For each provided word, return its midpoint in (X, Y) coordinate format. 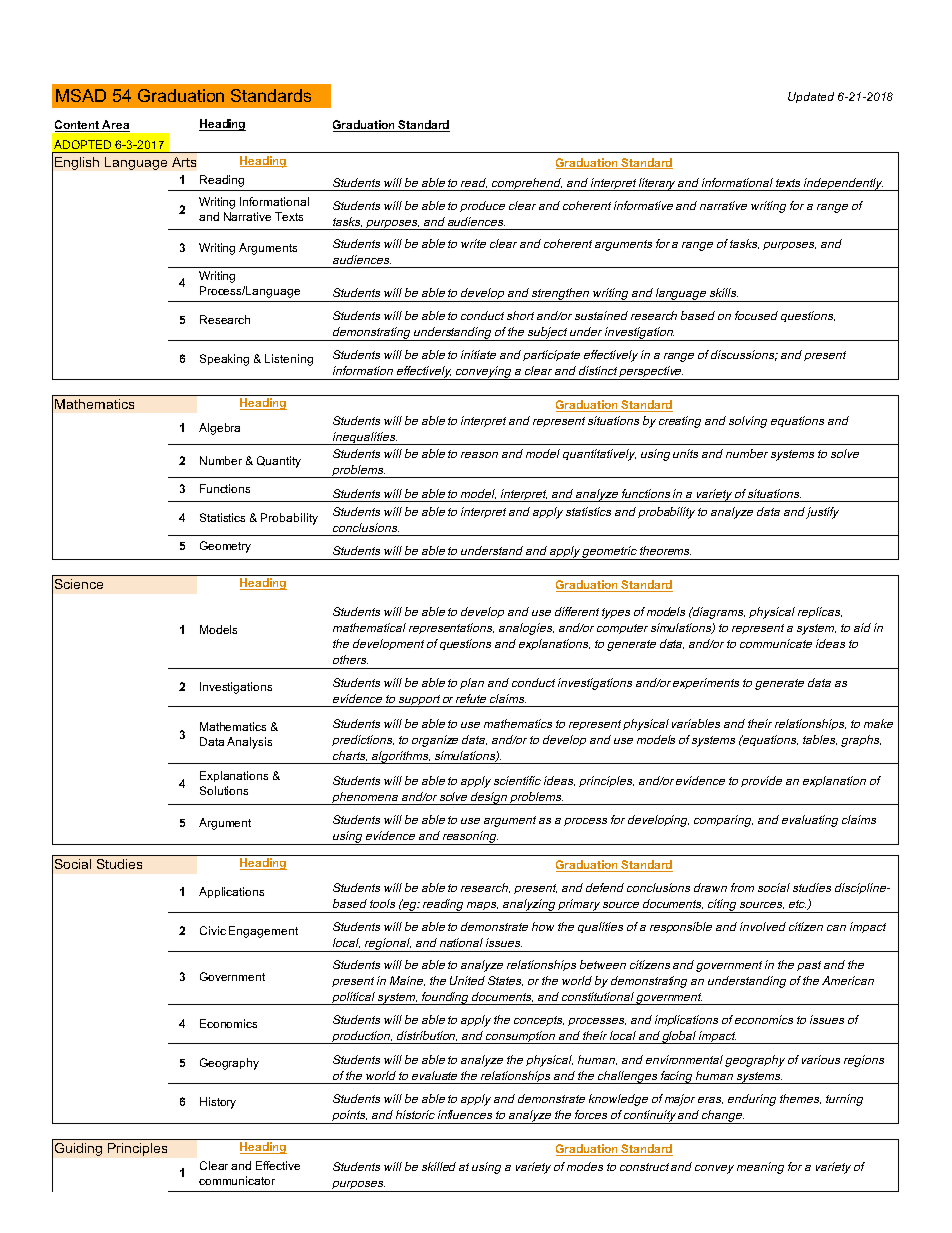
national (461, 942)
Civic (213, 930)
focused (756, 315)
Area (115, 126)
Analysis (249, 743)
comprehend (527, 184)
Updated (811, 97)
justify (822, 513)
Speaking (224, 360)
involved (763, 926)
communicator (237, 1180)
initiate (478, 354)
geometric (610, 553)
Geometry (225, 547)
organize (435, 741)
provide (761, 781)
